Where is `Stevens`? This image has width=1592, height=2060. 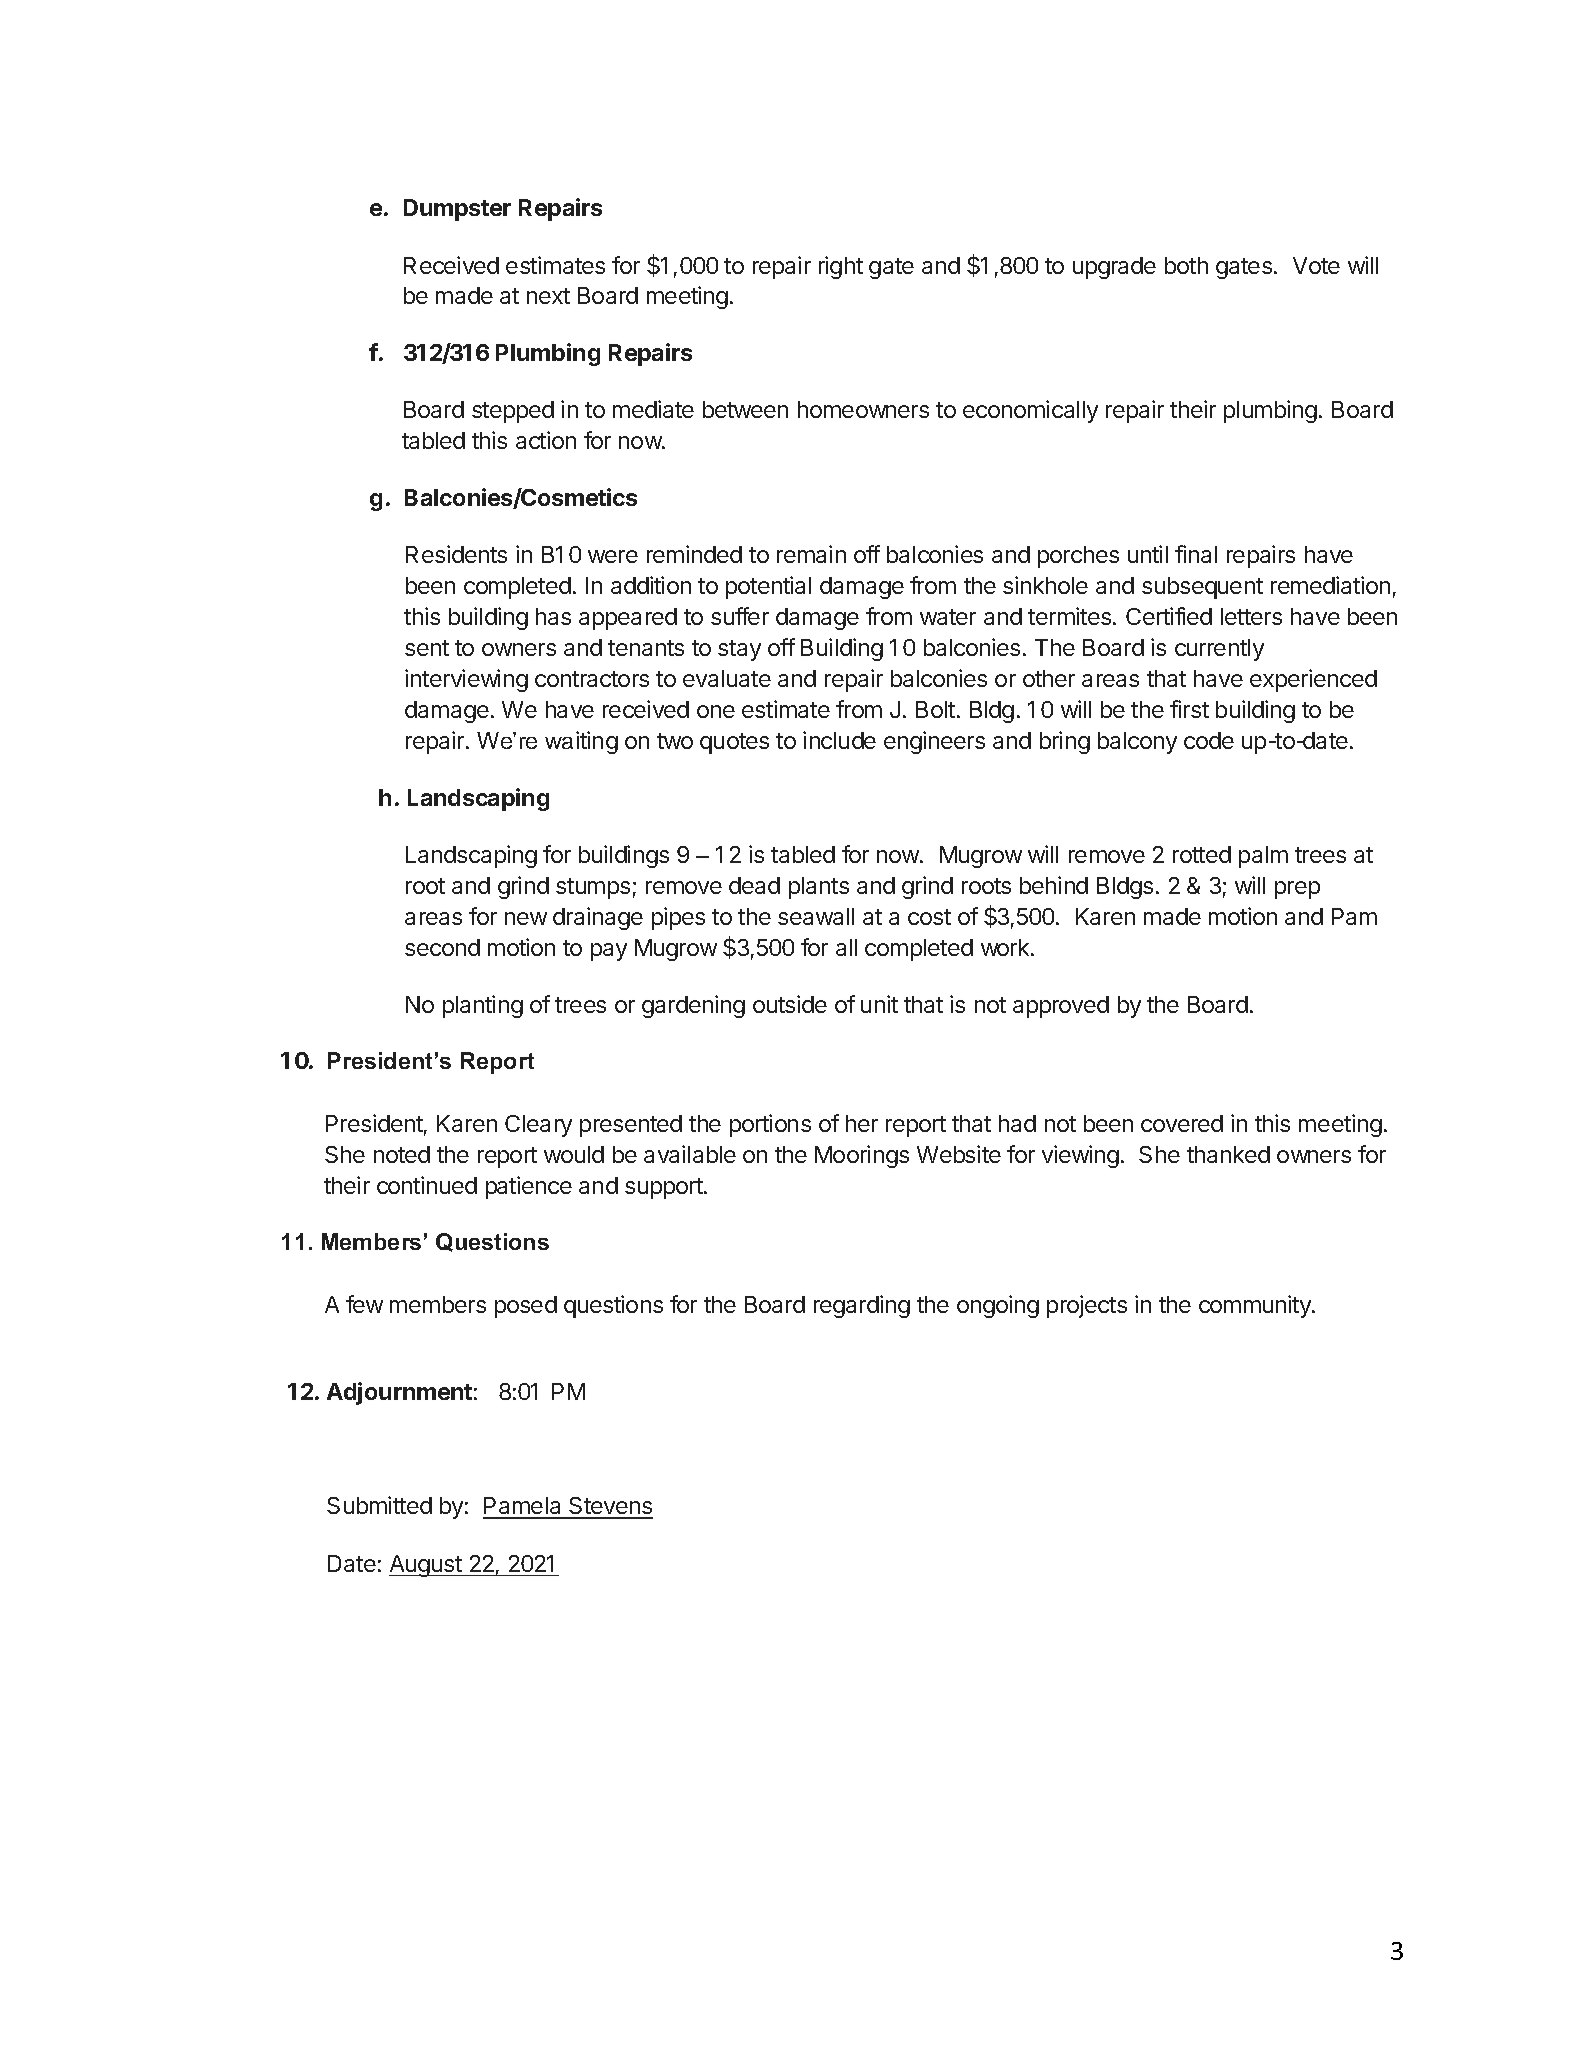
Stevens is located at coordinates (610, 1507).
